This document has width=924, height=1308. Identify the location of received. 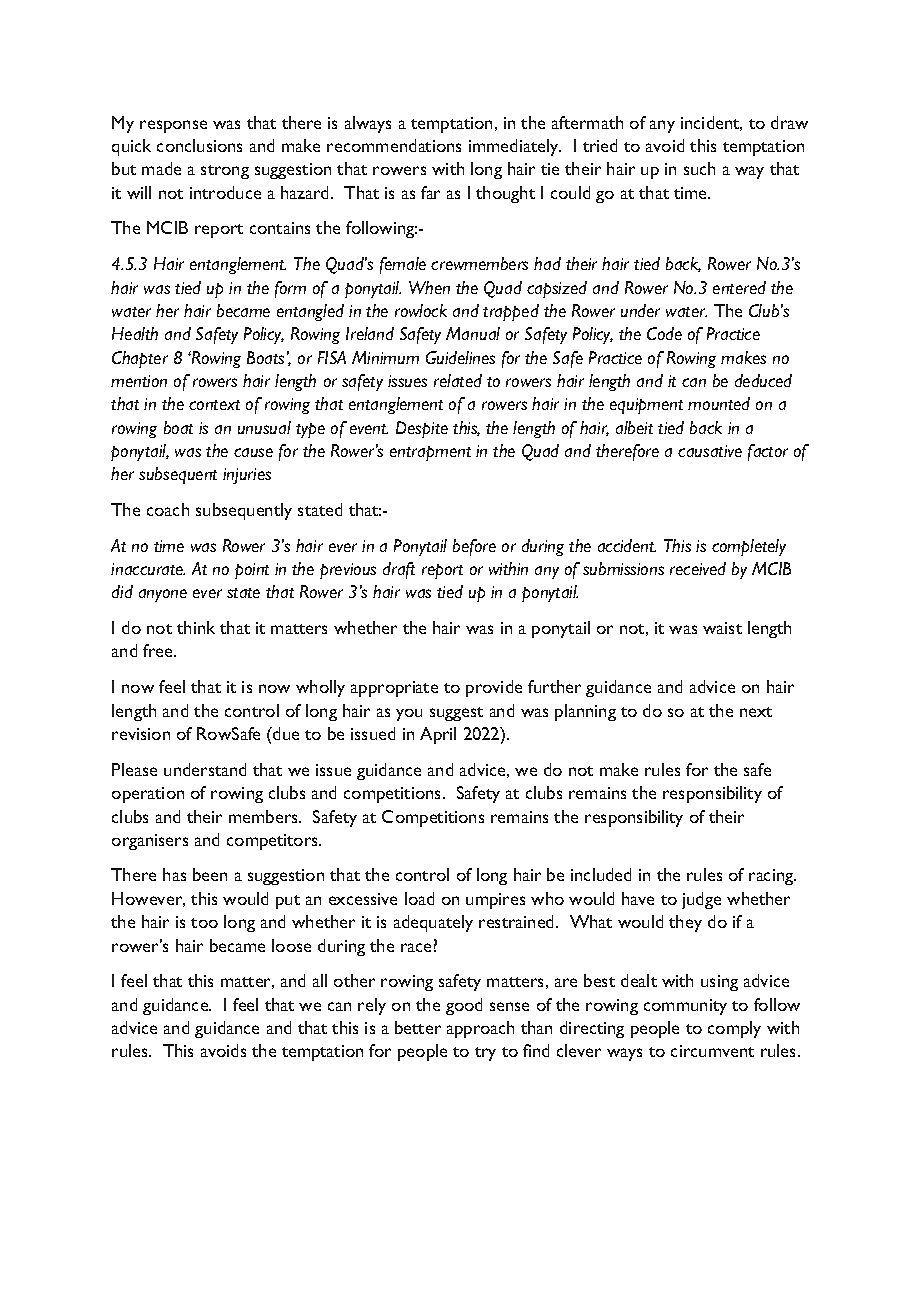
(698, 568).
